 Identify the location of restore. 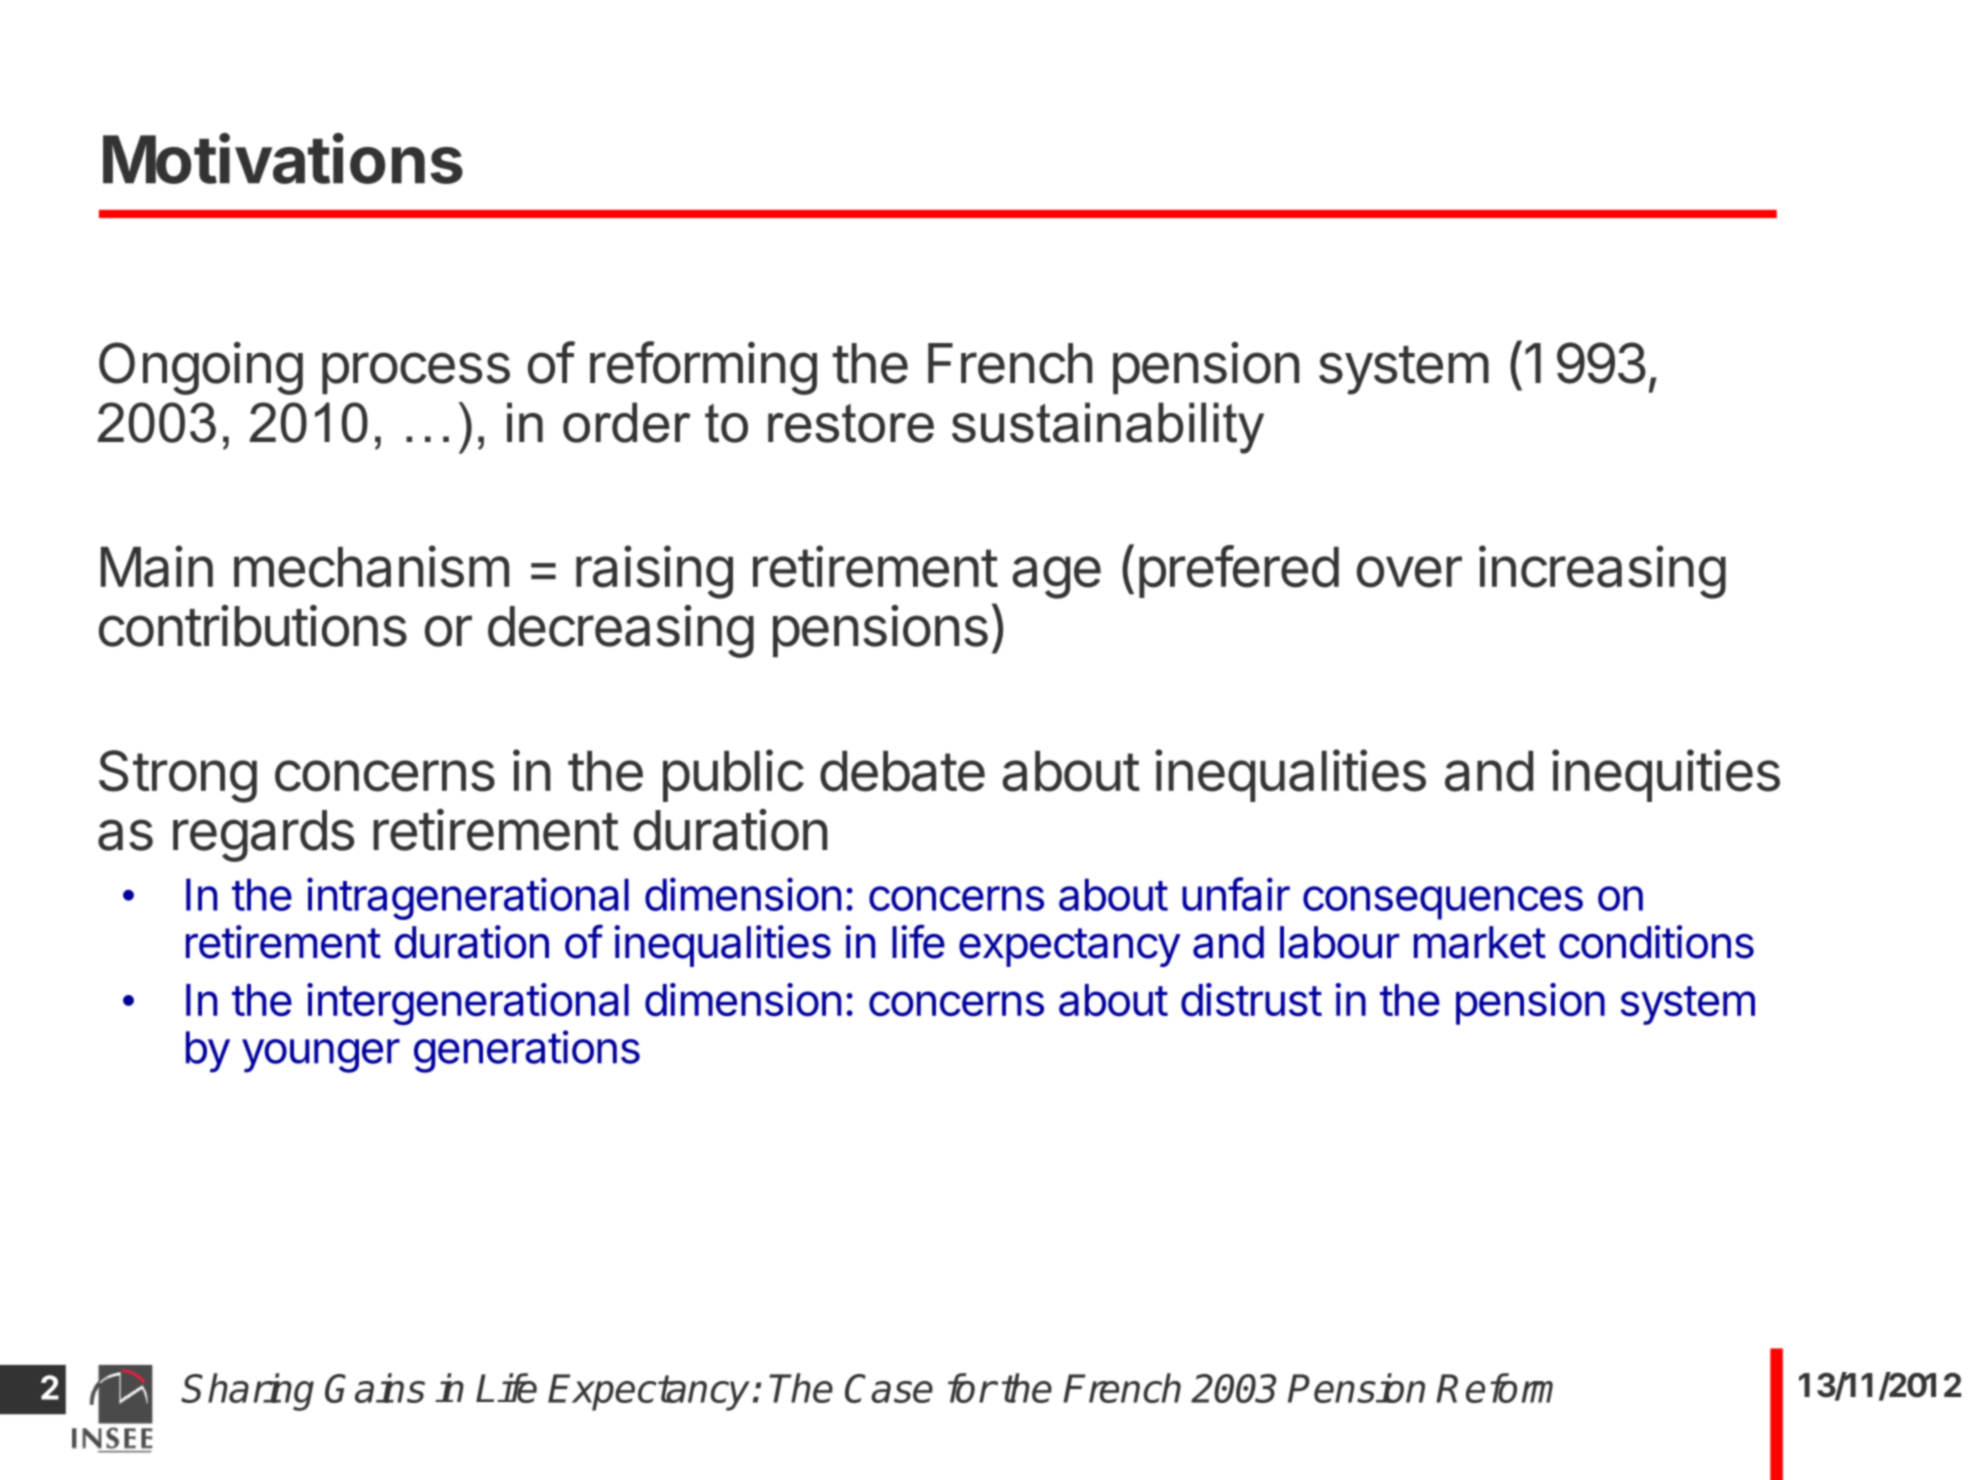
(851, 423).
